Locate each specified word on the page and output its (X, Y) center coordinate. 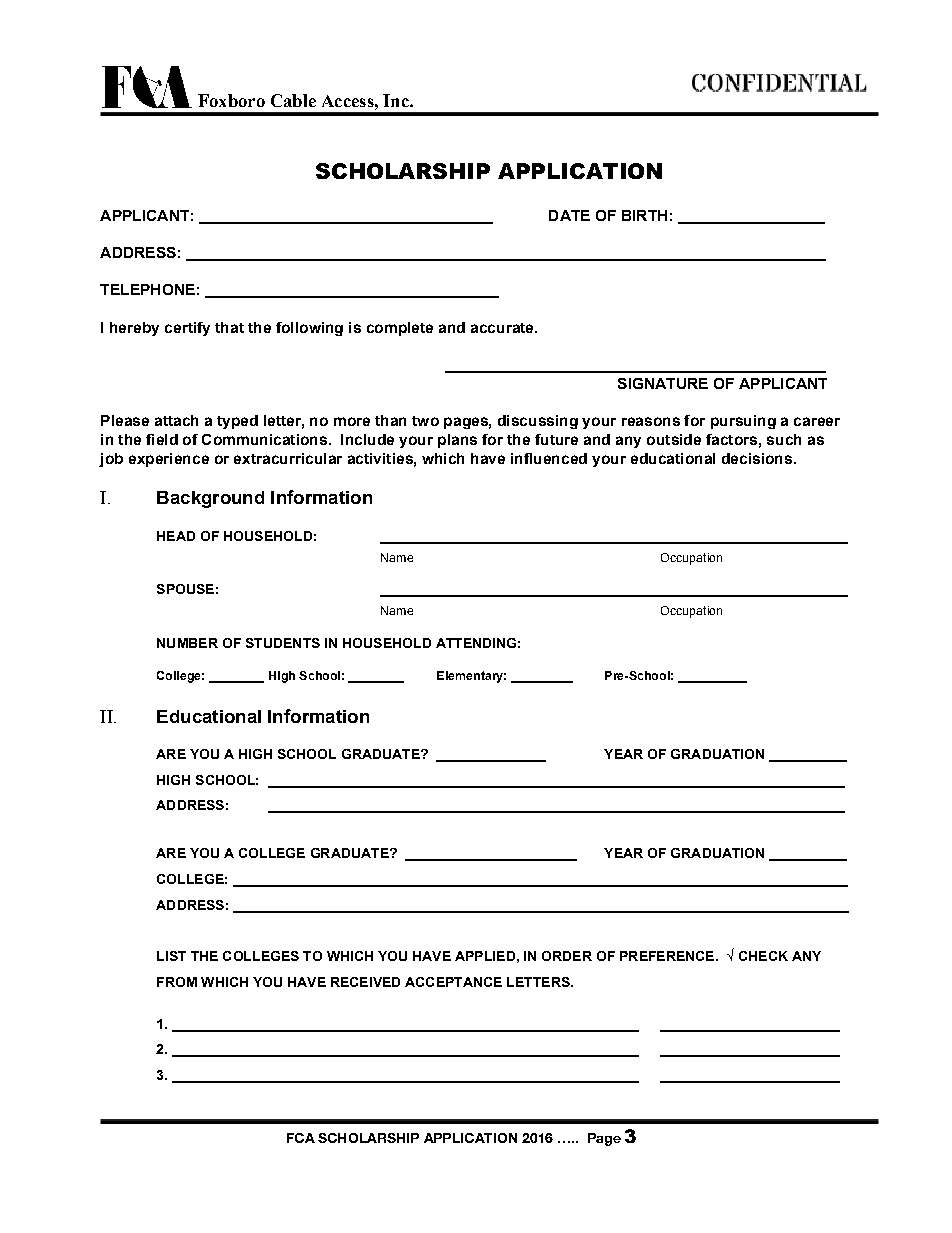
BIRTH (644, 215)
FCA (301, 1138)
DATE (569, 215)
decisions (757, 458)
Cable (293, 100)
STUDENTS (283, 643)
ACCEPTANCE (453, 982)
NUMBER (187, 643)
